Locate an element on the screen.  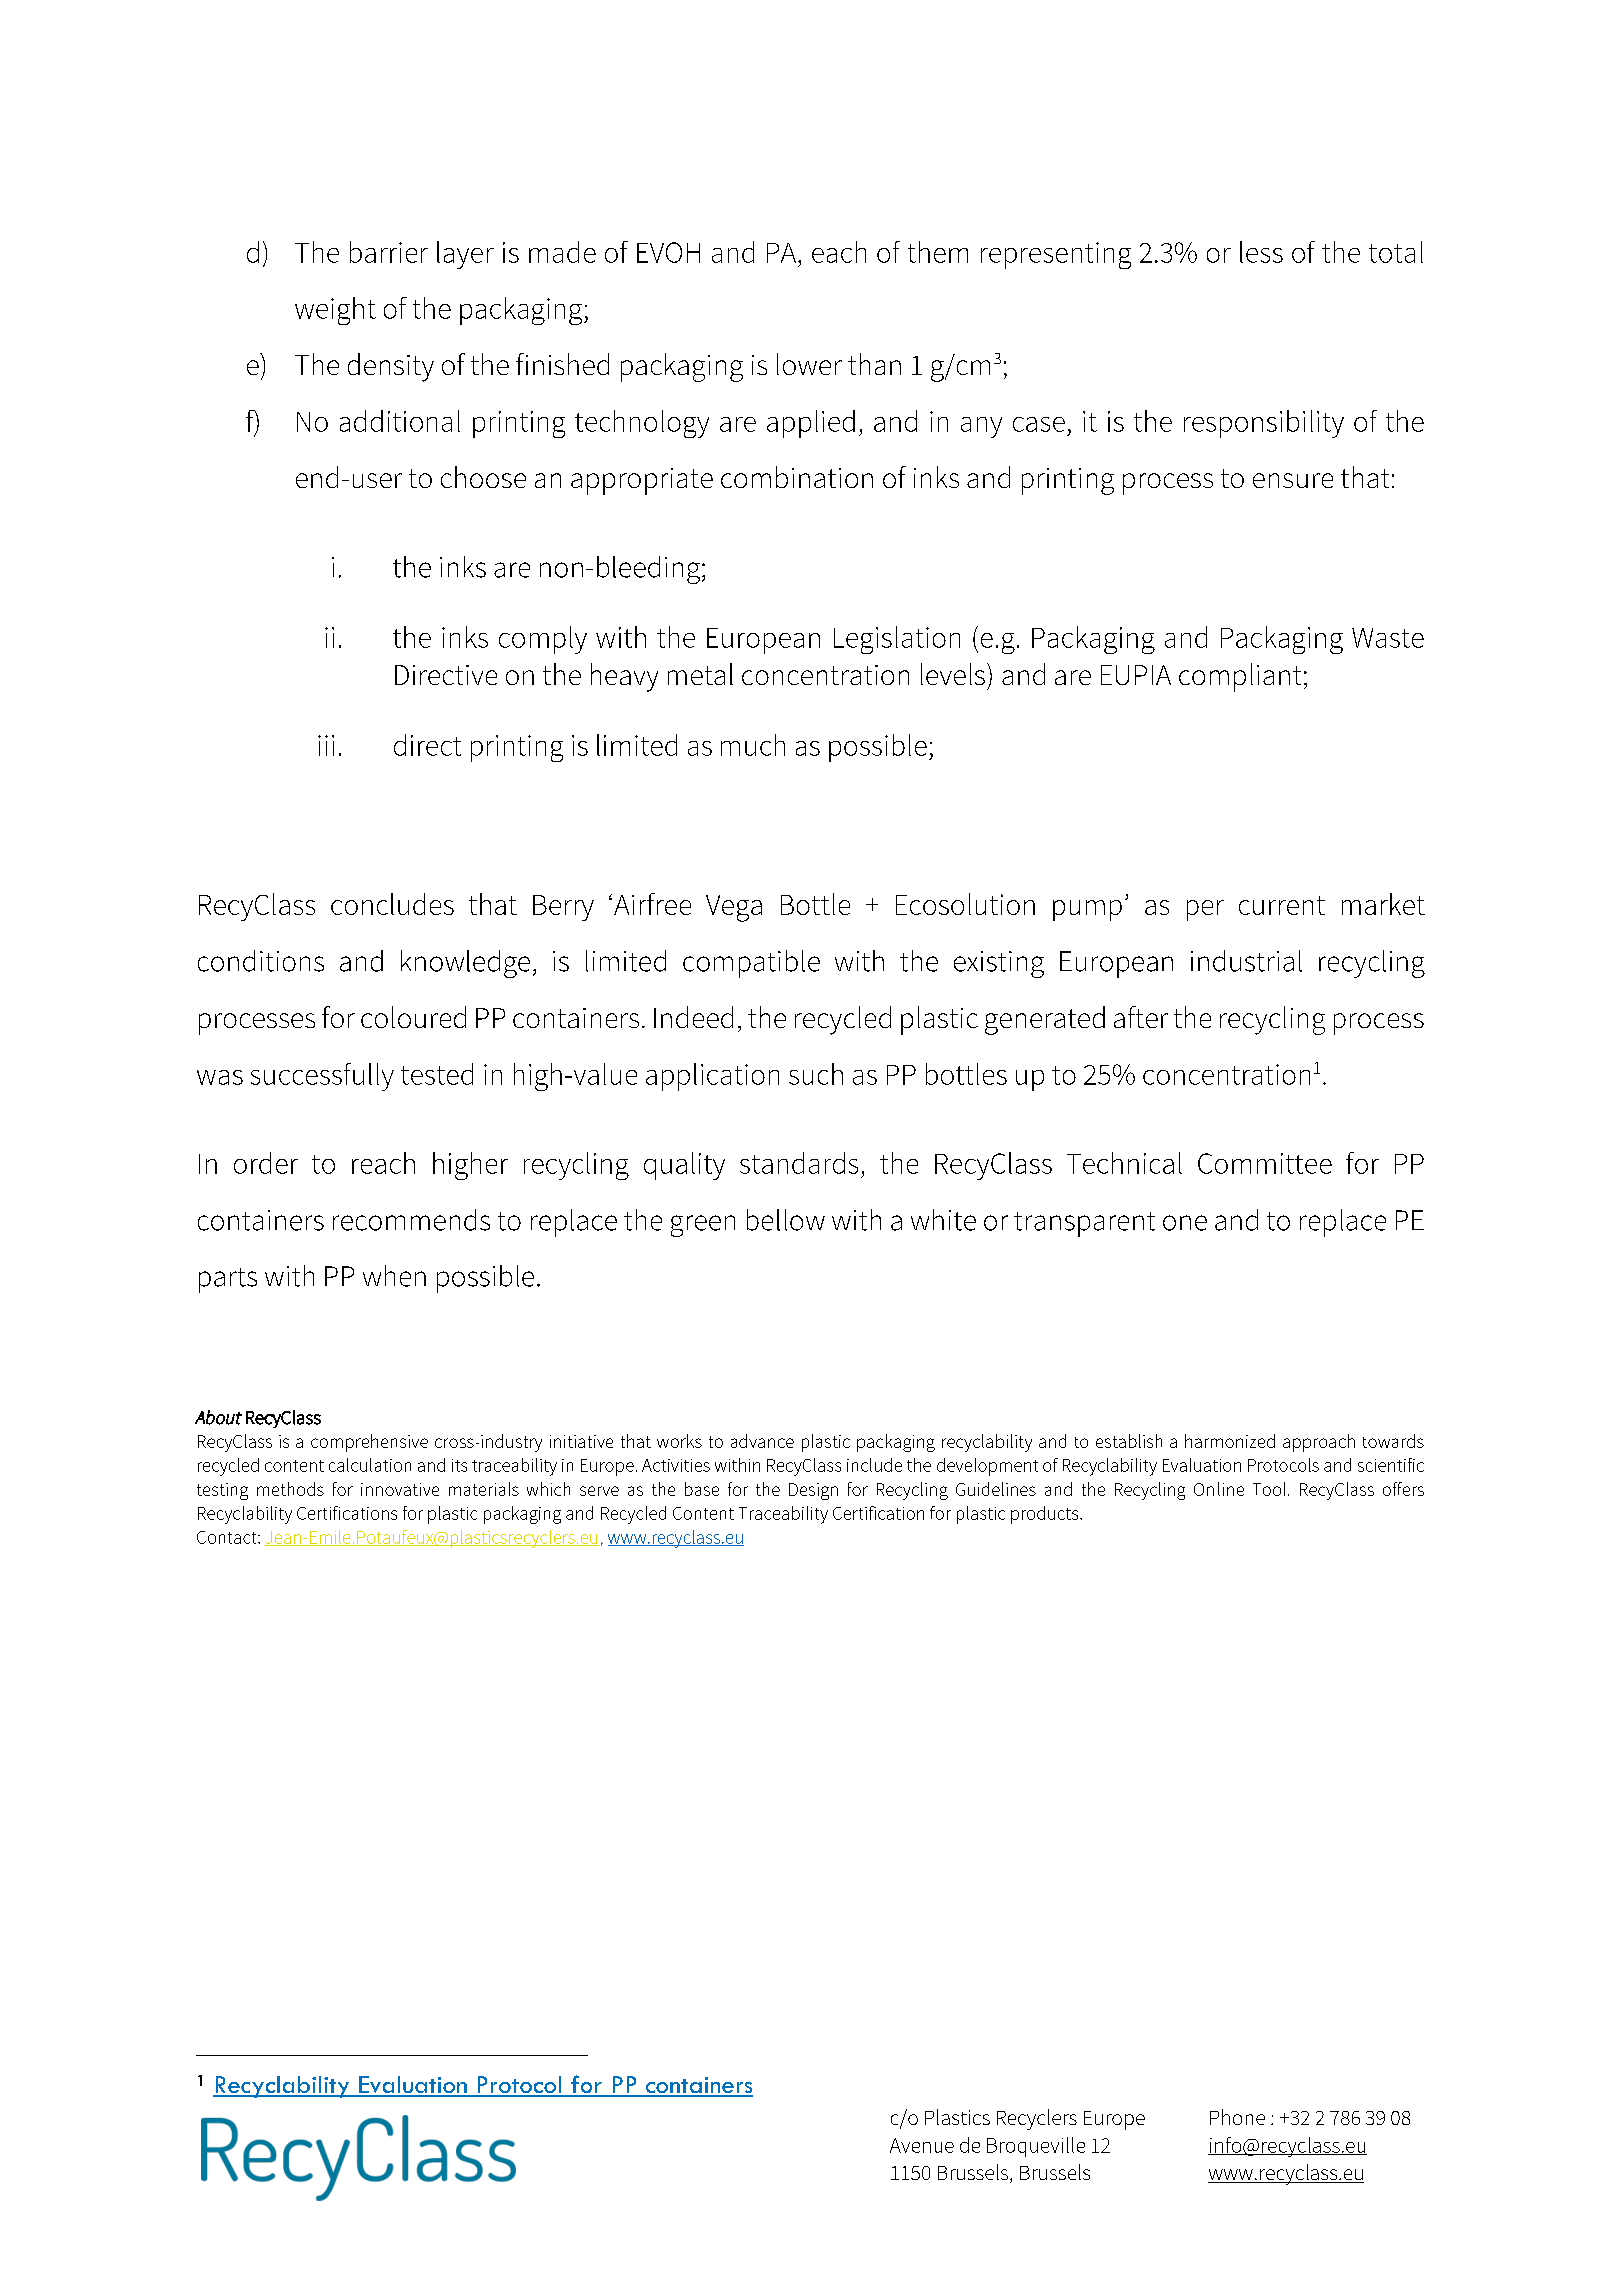
less is located at coordinates (1261, 252).
